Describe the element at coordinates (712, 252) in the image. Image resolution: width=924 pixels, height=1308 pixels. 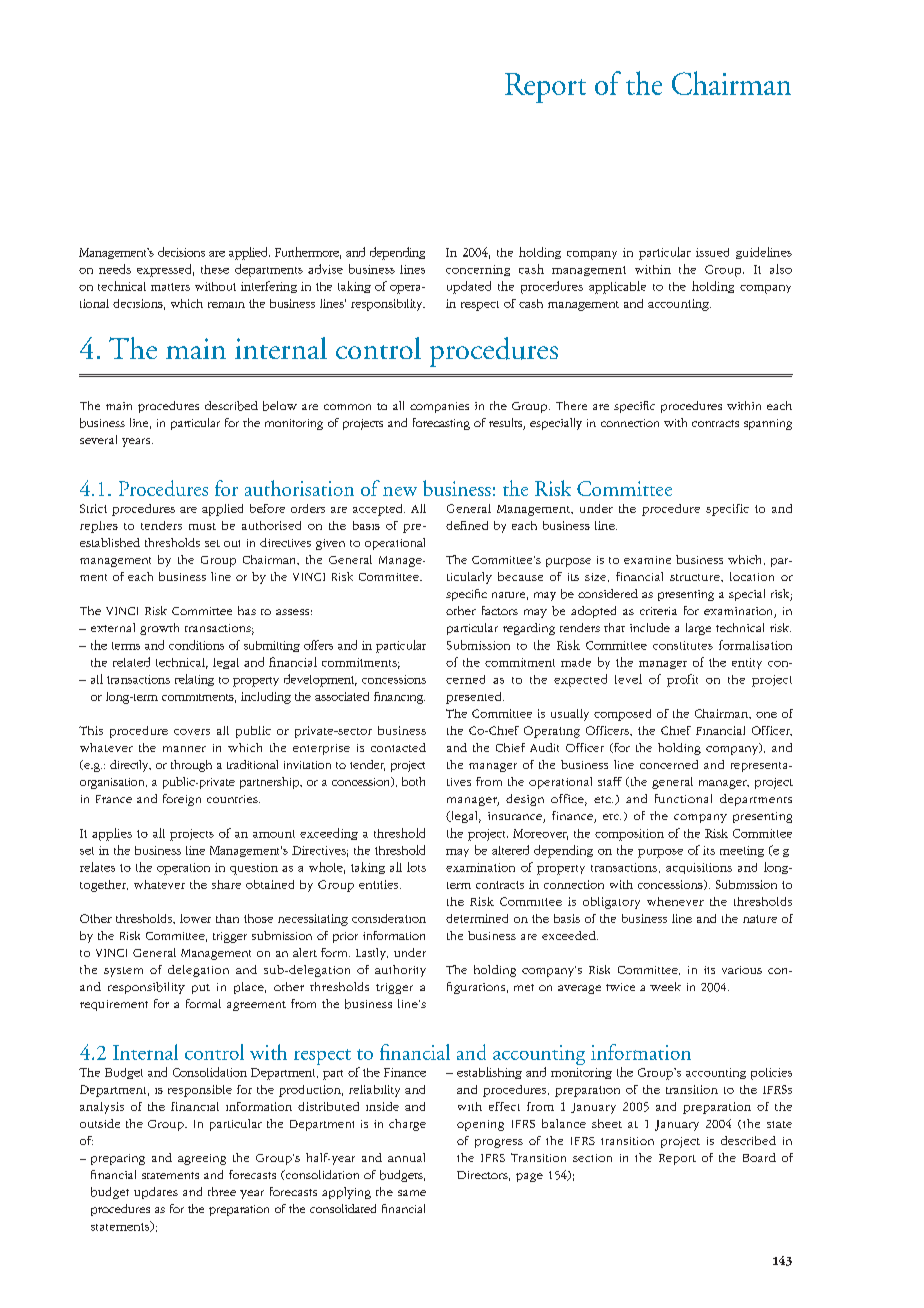
I see `issued` at that location.
